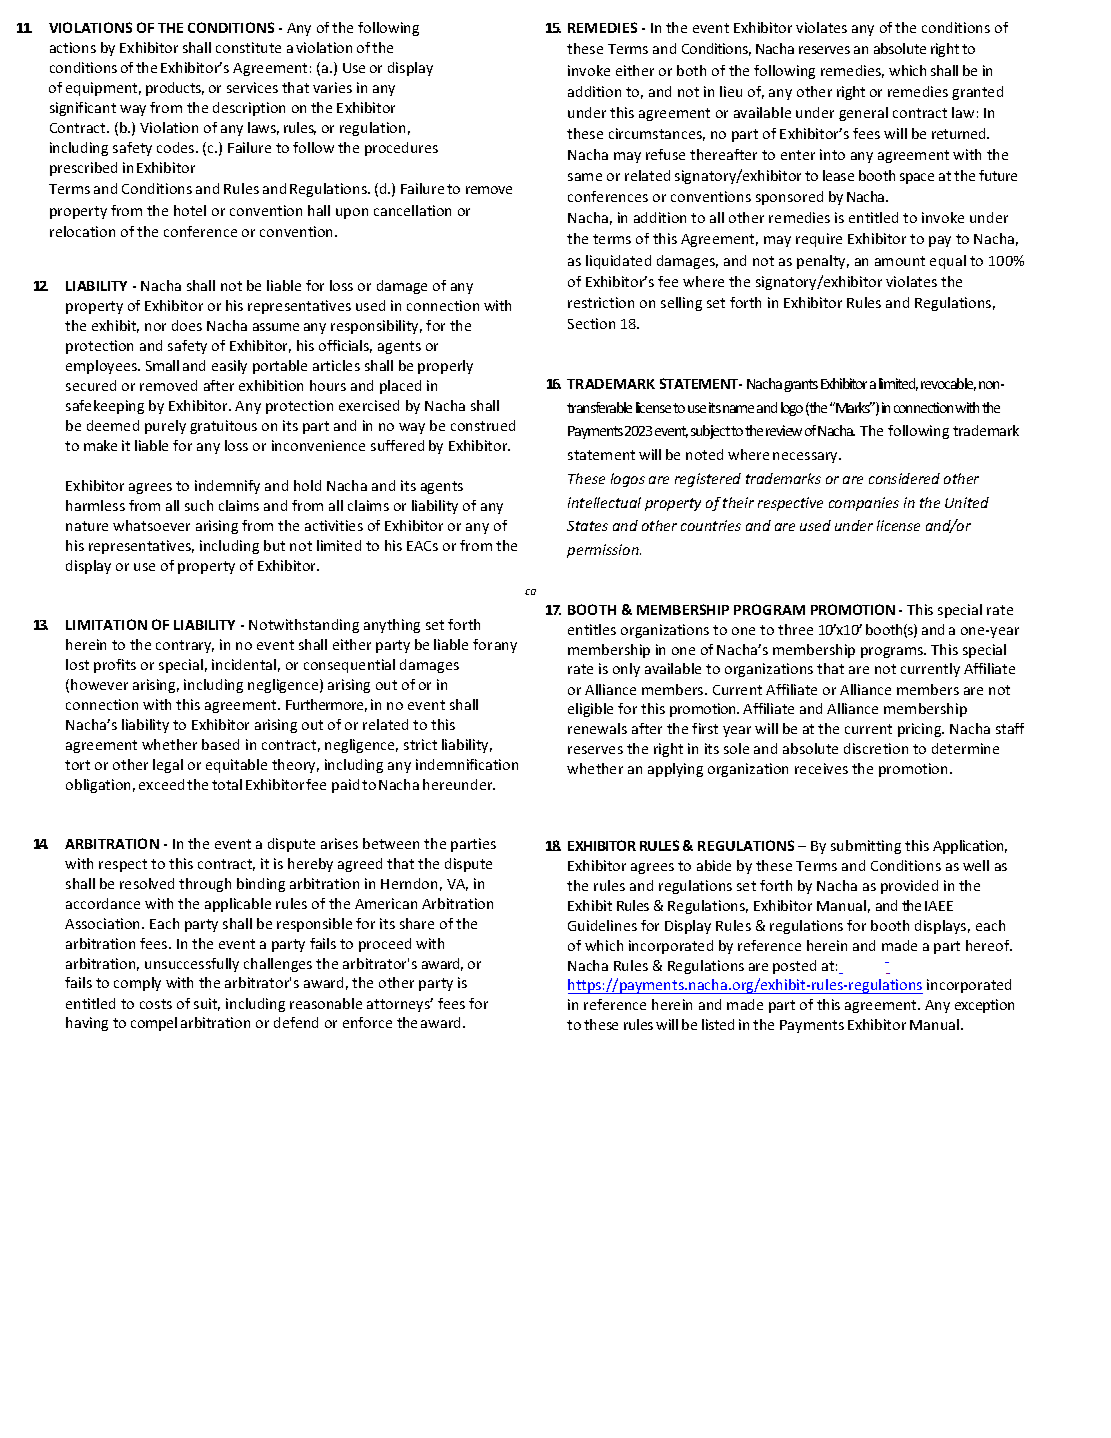 The image size is (1111, 1438). Describe the element at coordinates (151, 525) in the screenshot. I see `whatsoever` at that location.
